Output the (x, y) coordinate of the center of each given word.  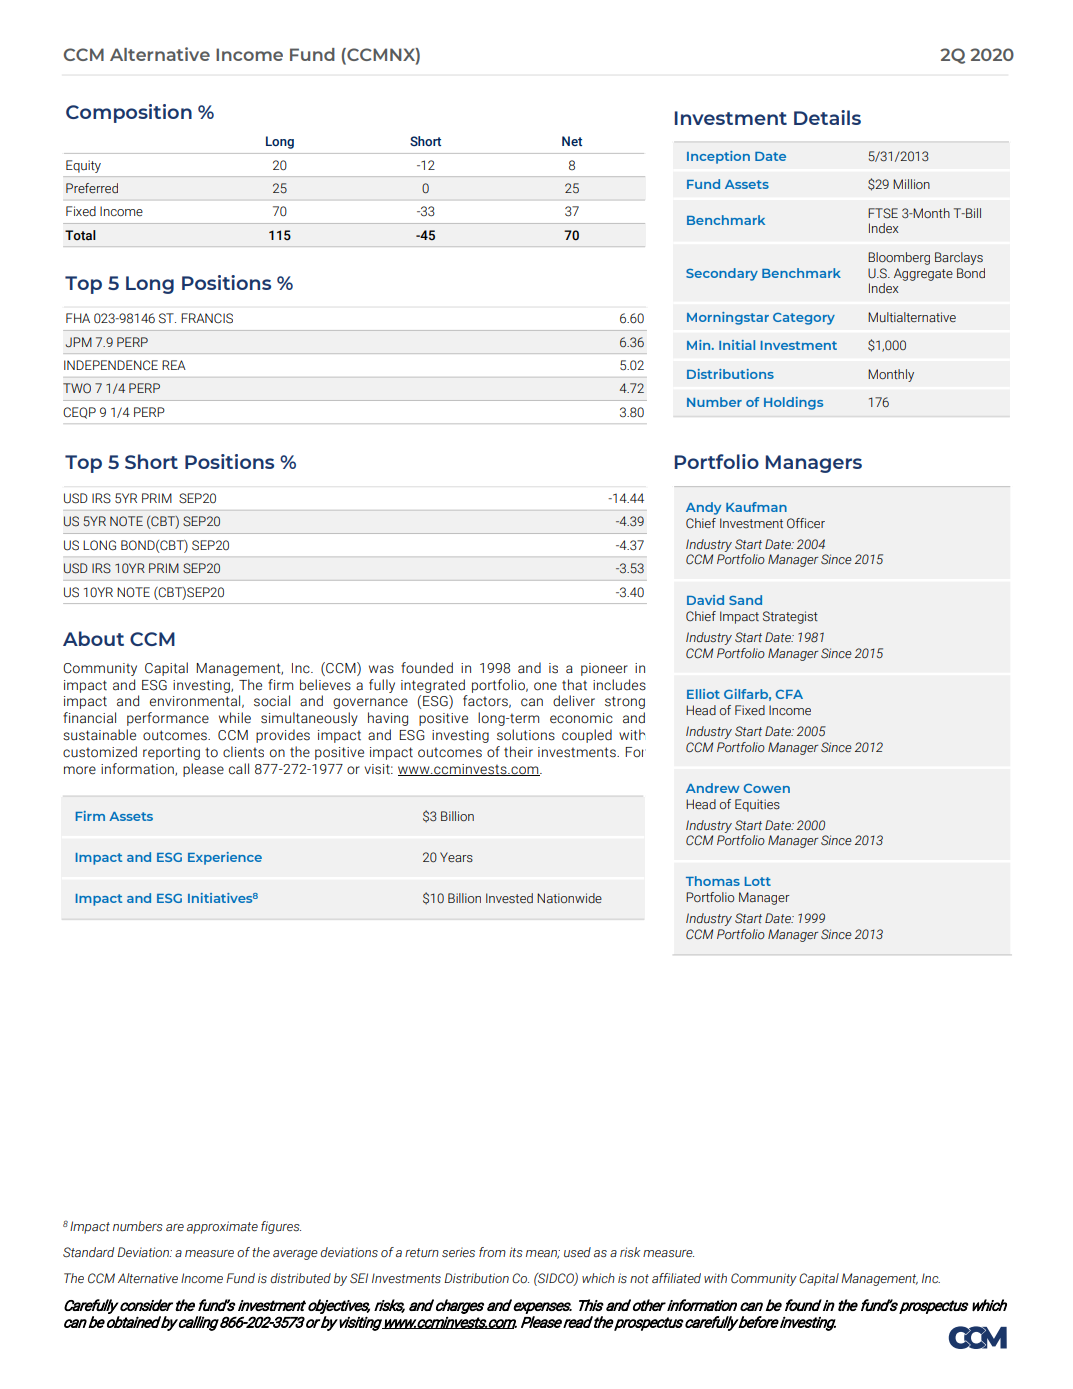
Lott (758, 881)
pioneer (604, 669)
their (518, 752)
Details (827, 117)
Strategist (790, 617)
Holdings (793, 403)
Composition (129, 113)
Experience (225, 858)
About (93, 638)
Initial (737, 345)
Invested (509, 898)
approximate (222, 1227)
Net (572, 141)
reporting (171, 753)
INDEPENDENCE (111, 365)
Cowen (767, 788)
